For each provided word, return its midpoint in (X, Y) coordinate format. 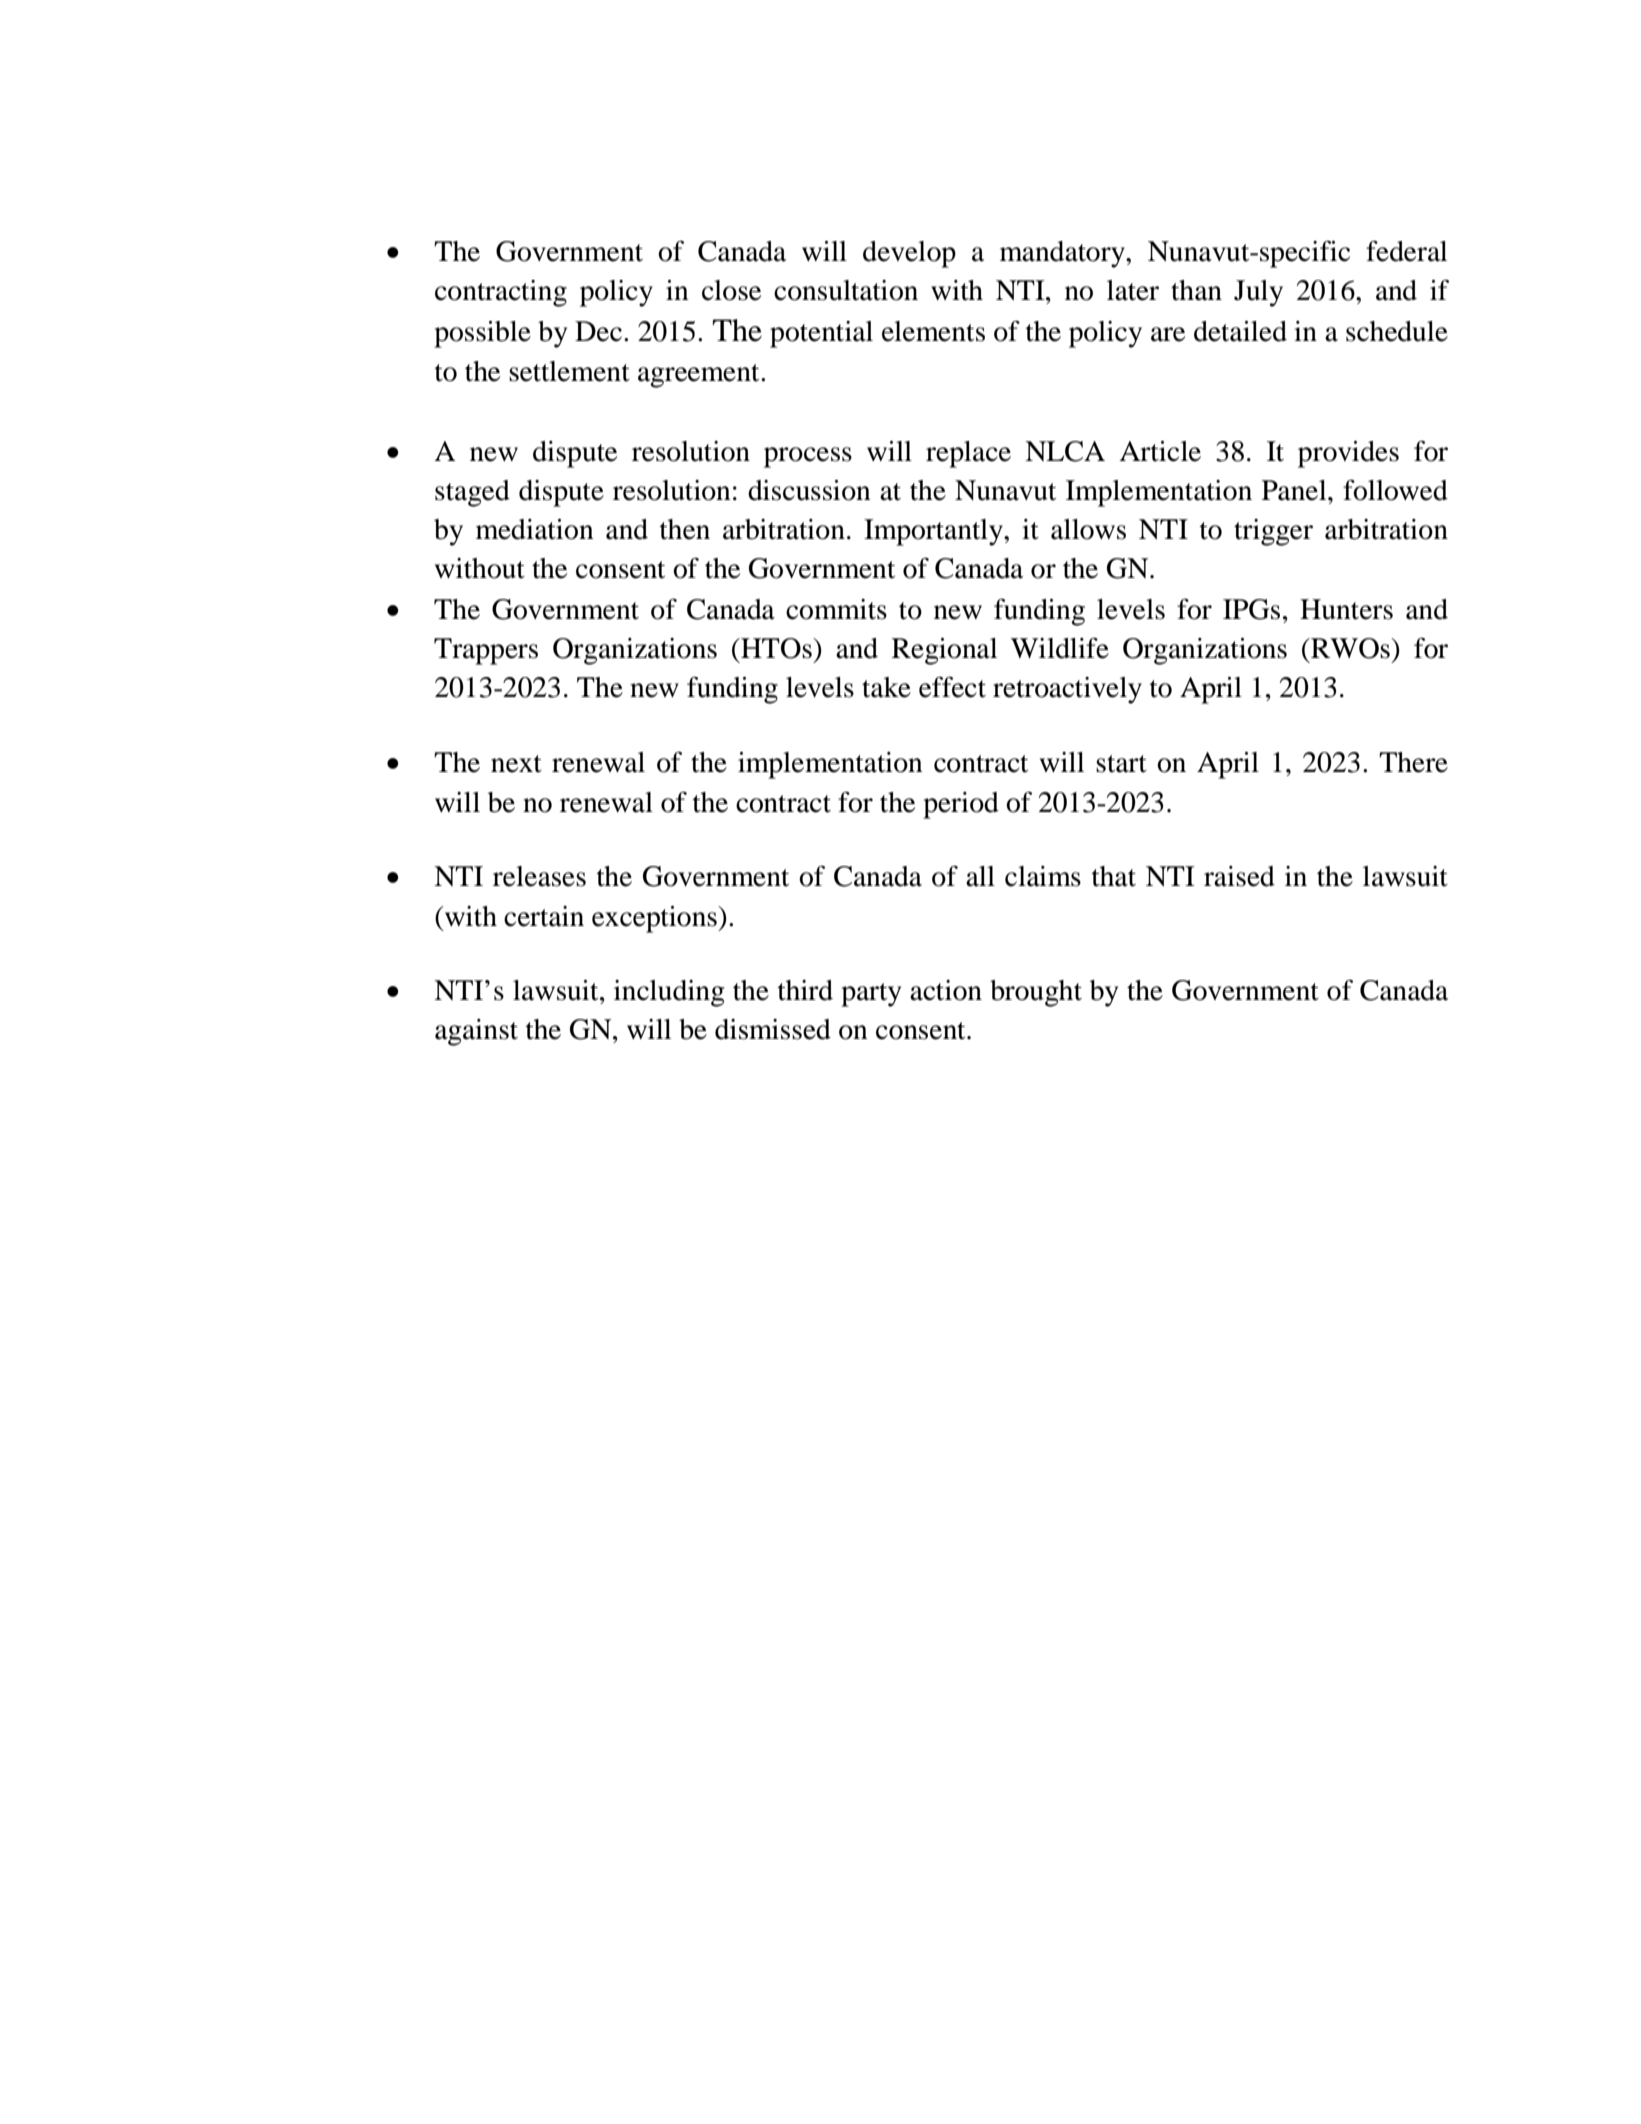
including (669, 993)
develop (909, 254)
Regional (944, 651)
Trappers (486, 651)
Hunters (1346, 609)
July (1258, 293)
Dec (598, 331)
